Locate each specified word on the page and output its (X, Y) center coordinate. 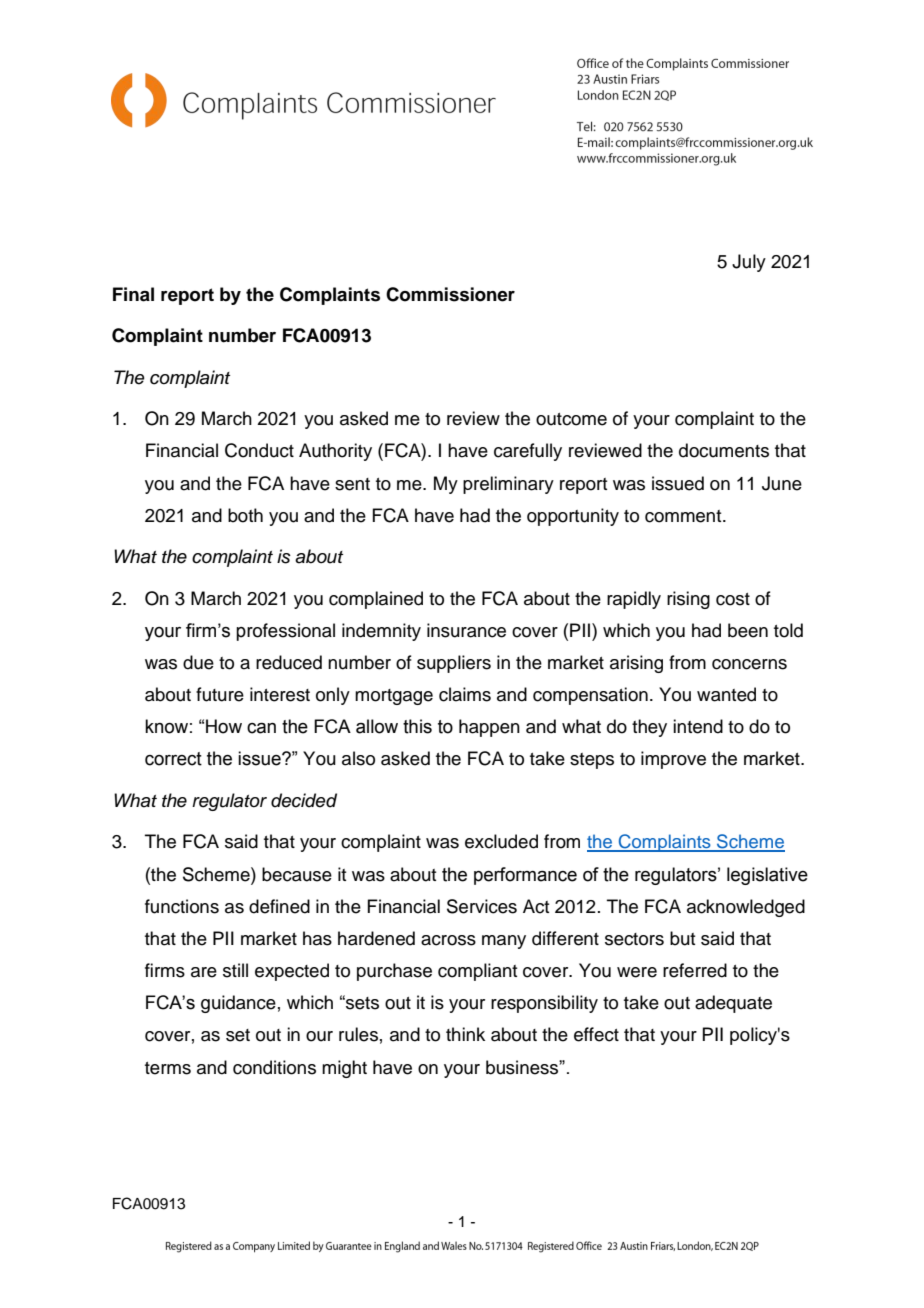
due (198, 662)
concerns (749, 664)
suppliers (454, 664)
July (749, 263)
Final (133, 294)
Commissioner (450, 294)
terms (168, 1068)
